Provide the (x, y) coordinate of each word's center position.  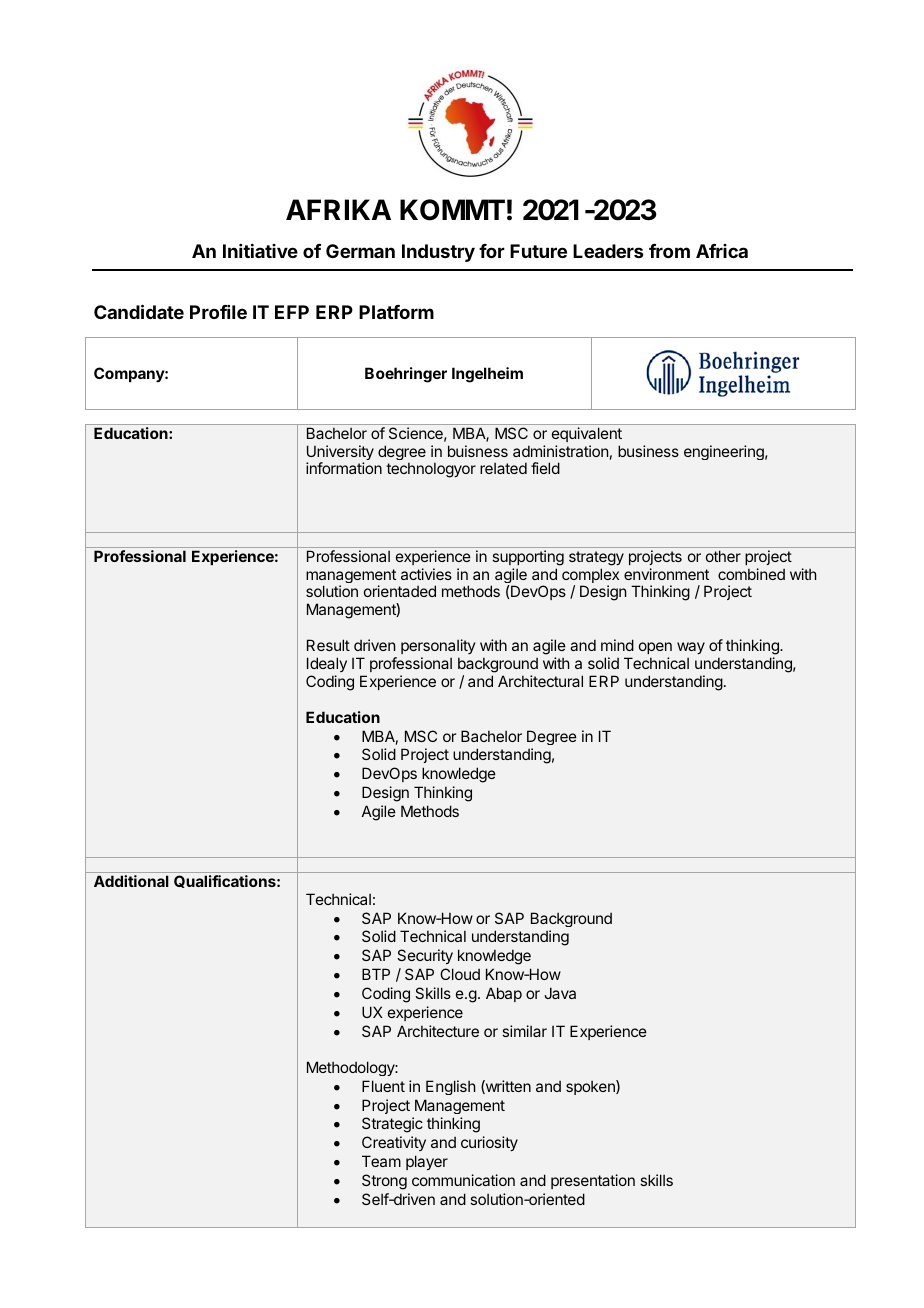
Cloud (460, 974)
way (691, 648)
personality (438, 646)
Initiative (260, 251)
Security (425, 956)
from (669, 251)
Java (560, 993)
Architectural (540, 681)
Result (328, 645)
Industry (438, 253)
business (648, 451)
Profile (218, 312)
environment (666, 574)
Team (381, 1161)
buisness (478, 451)
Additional (131, 881)
